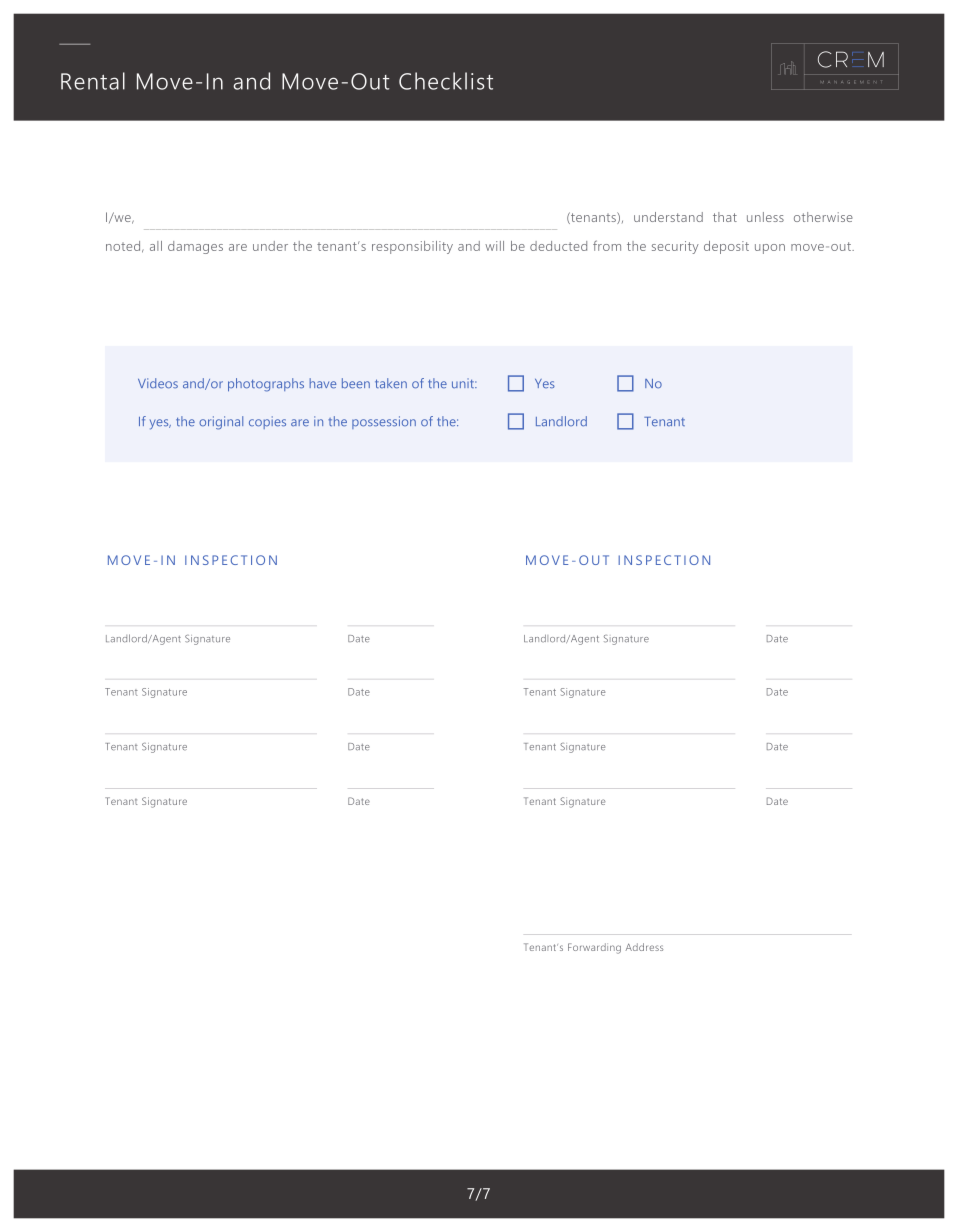 The image size is (958, 1232). What do you see at coordinates (446, 81) in the screenshot?
I see `Checklist` at bounding box center [446, 81].
